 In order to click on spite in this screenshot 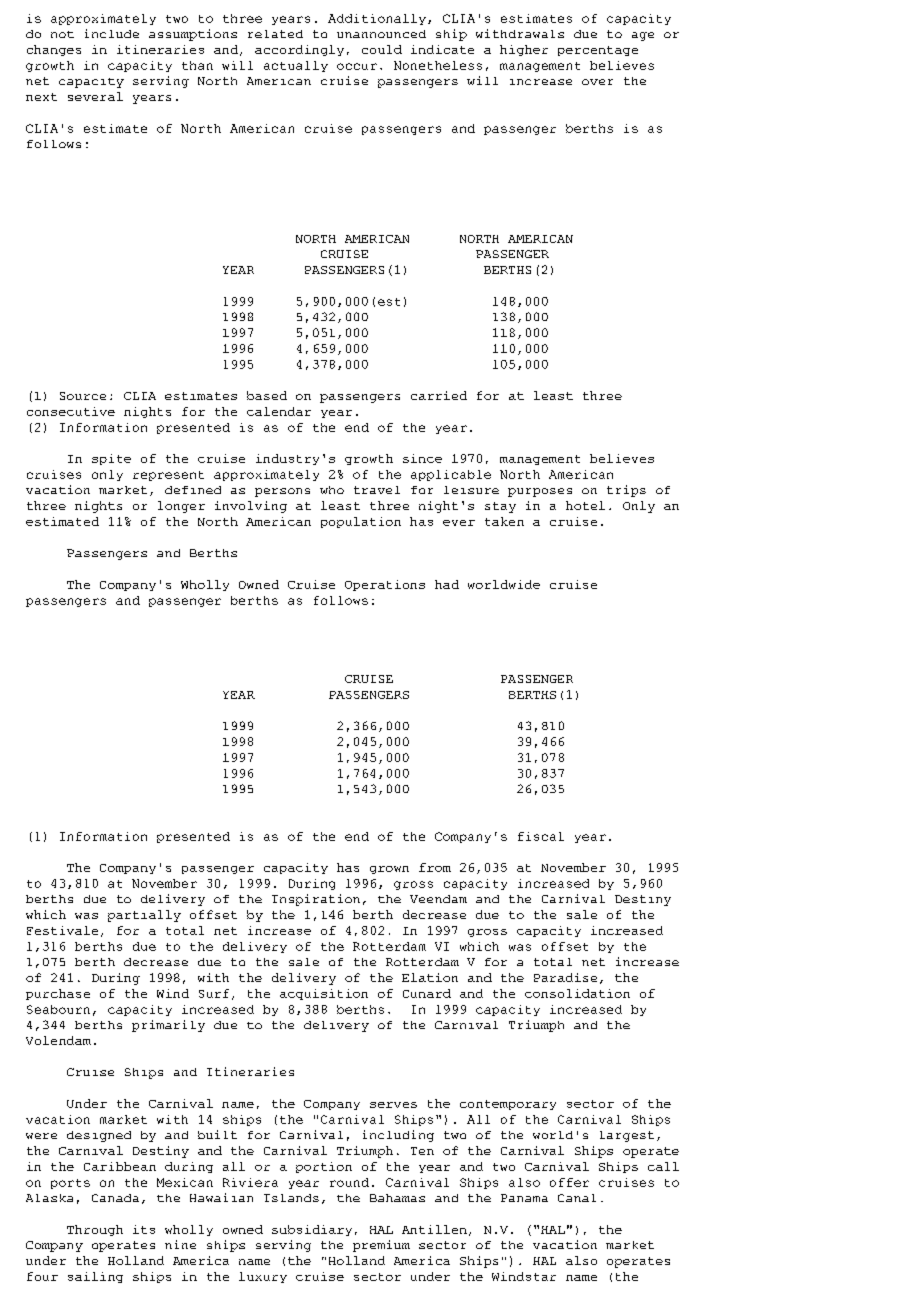, I will do `click(111, 459)`.
